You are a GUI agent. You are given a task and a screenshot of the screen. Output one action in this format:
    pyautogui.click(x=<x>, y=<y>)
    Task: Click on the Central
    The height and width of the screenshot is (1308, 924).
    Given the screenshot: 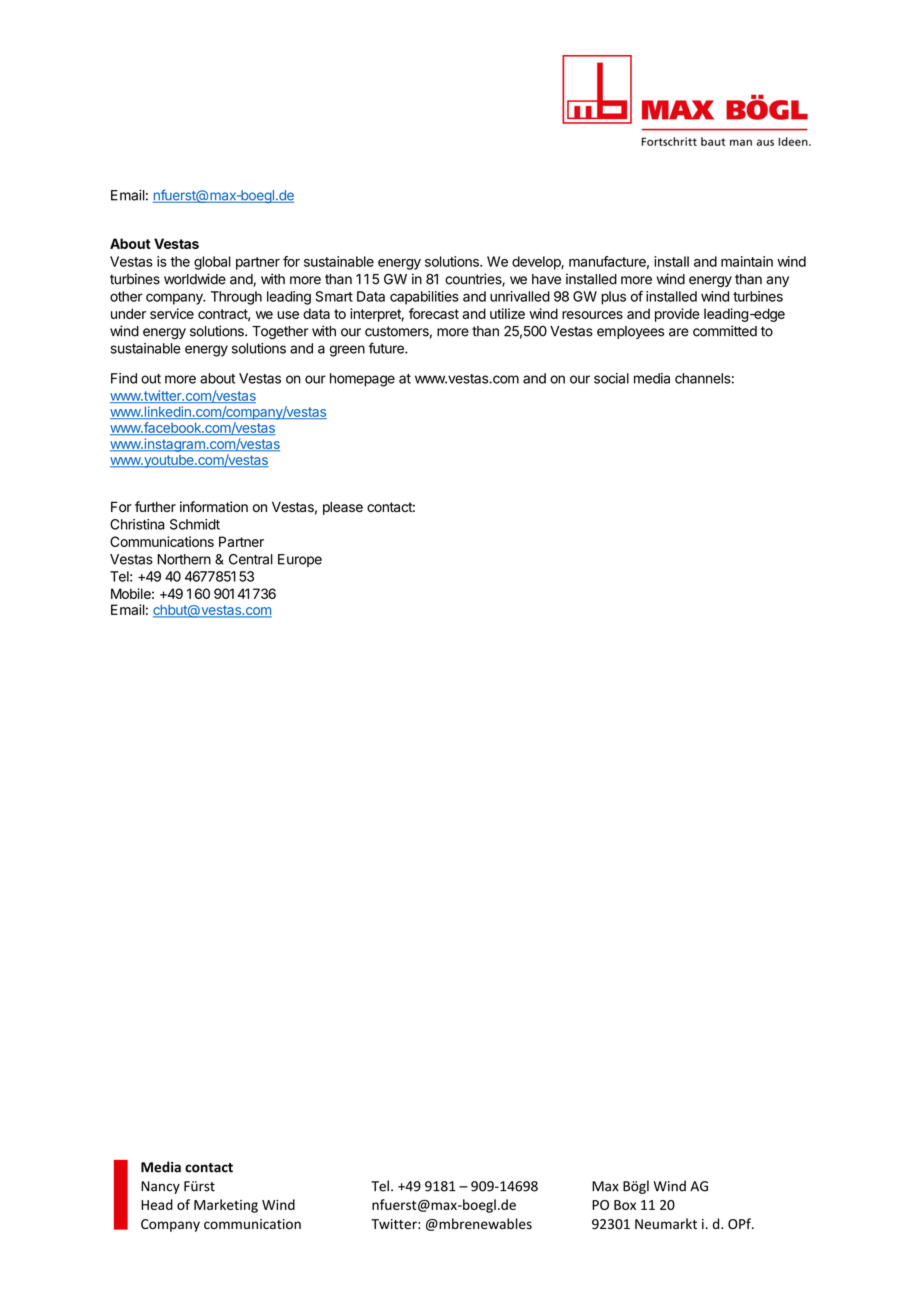 What is the action you would take?
    pyautogui.click(x=251, y=559)
